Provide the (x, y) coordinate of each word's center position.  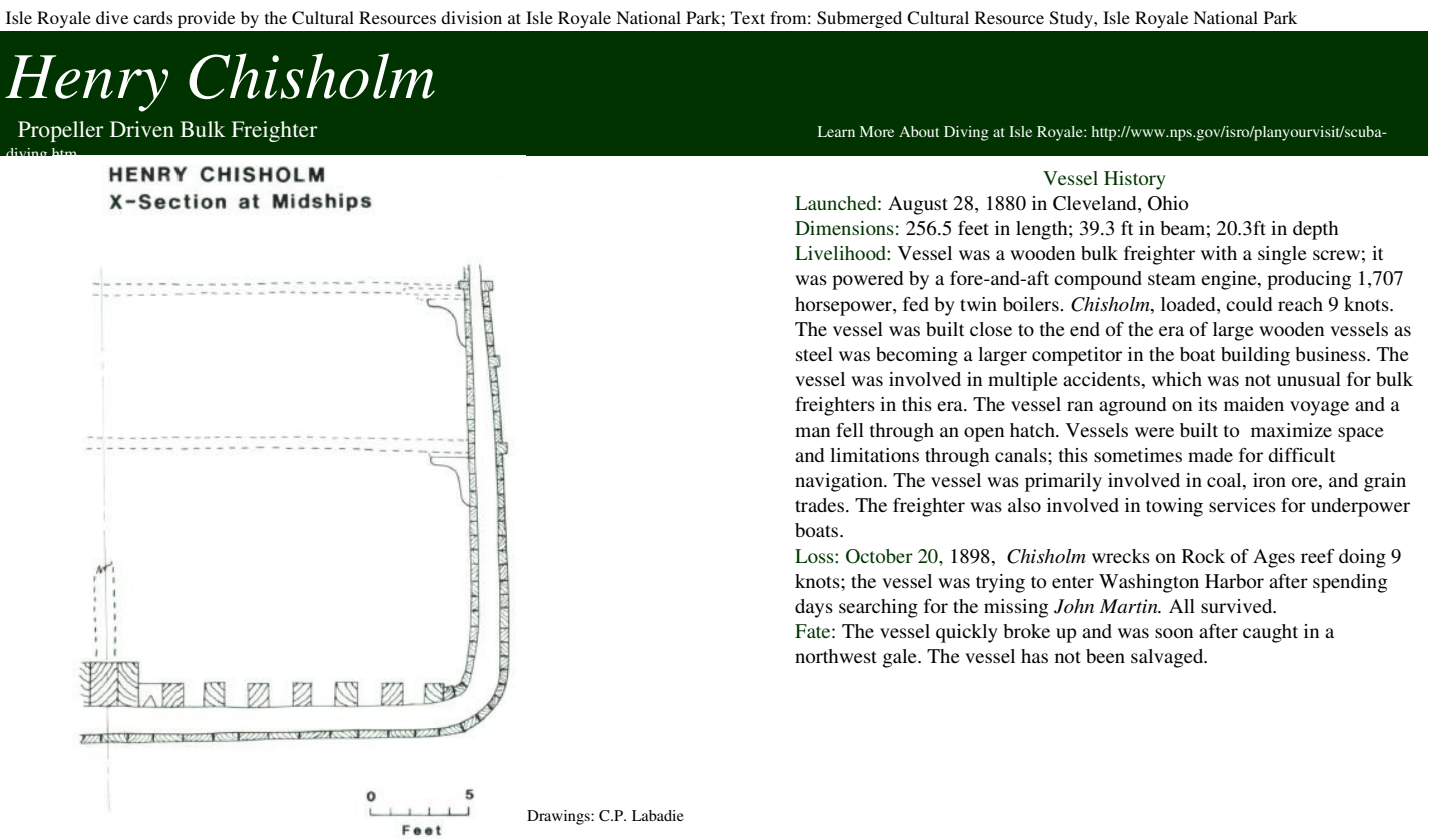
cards (153, 17)
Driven (142, 129)
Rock (1203, 556)
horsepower (844, 306)
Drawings (559, 817)
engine (1230, 280)
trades (819, 505)
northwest (836, 656)
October (879, 556)
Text (748, 17)
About (919, 131)
